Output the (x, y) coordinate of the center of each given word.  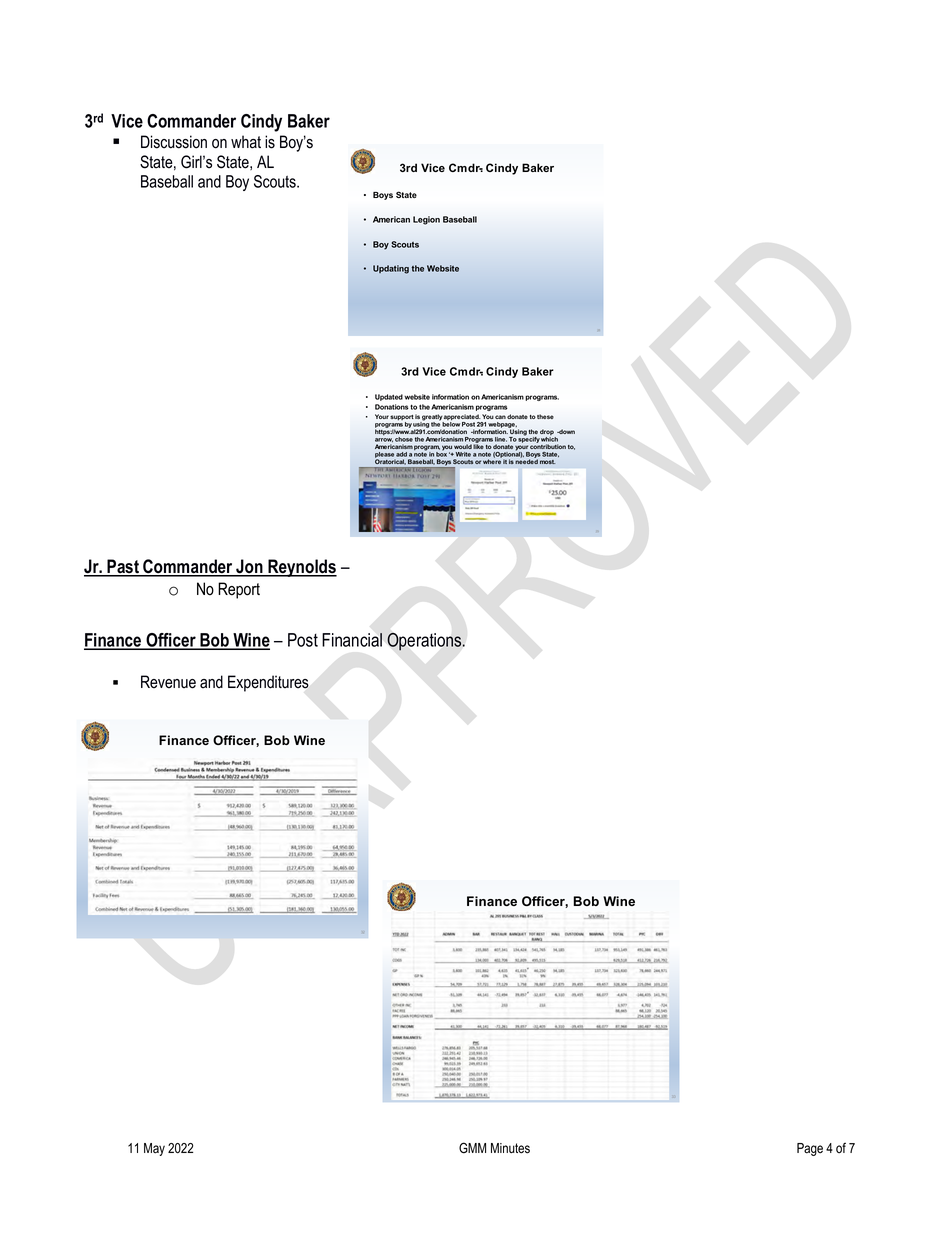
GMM (472, 1148)
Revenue (168, 682)
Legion (426, 220)
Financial (352, 640)
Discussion (174, 142)
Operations (425, 641)
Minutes (510, 1148)
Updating (391, 269)
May (154, 1149)
